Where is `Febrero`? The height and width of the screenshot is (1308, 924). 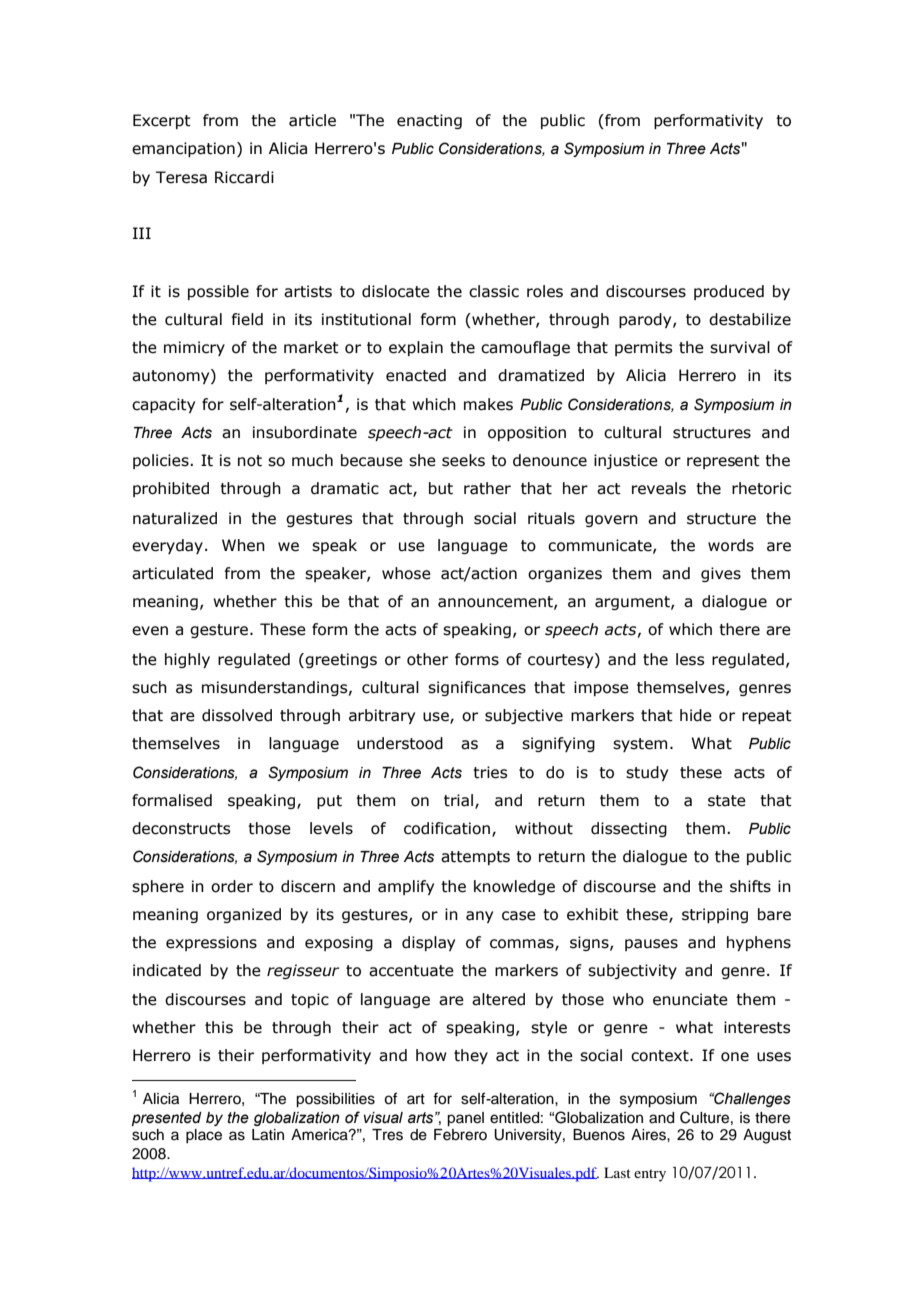
Febrero is located at coordinates (460, 1135).
